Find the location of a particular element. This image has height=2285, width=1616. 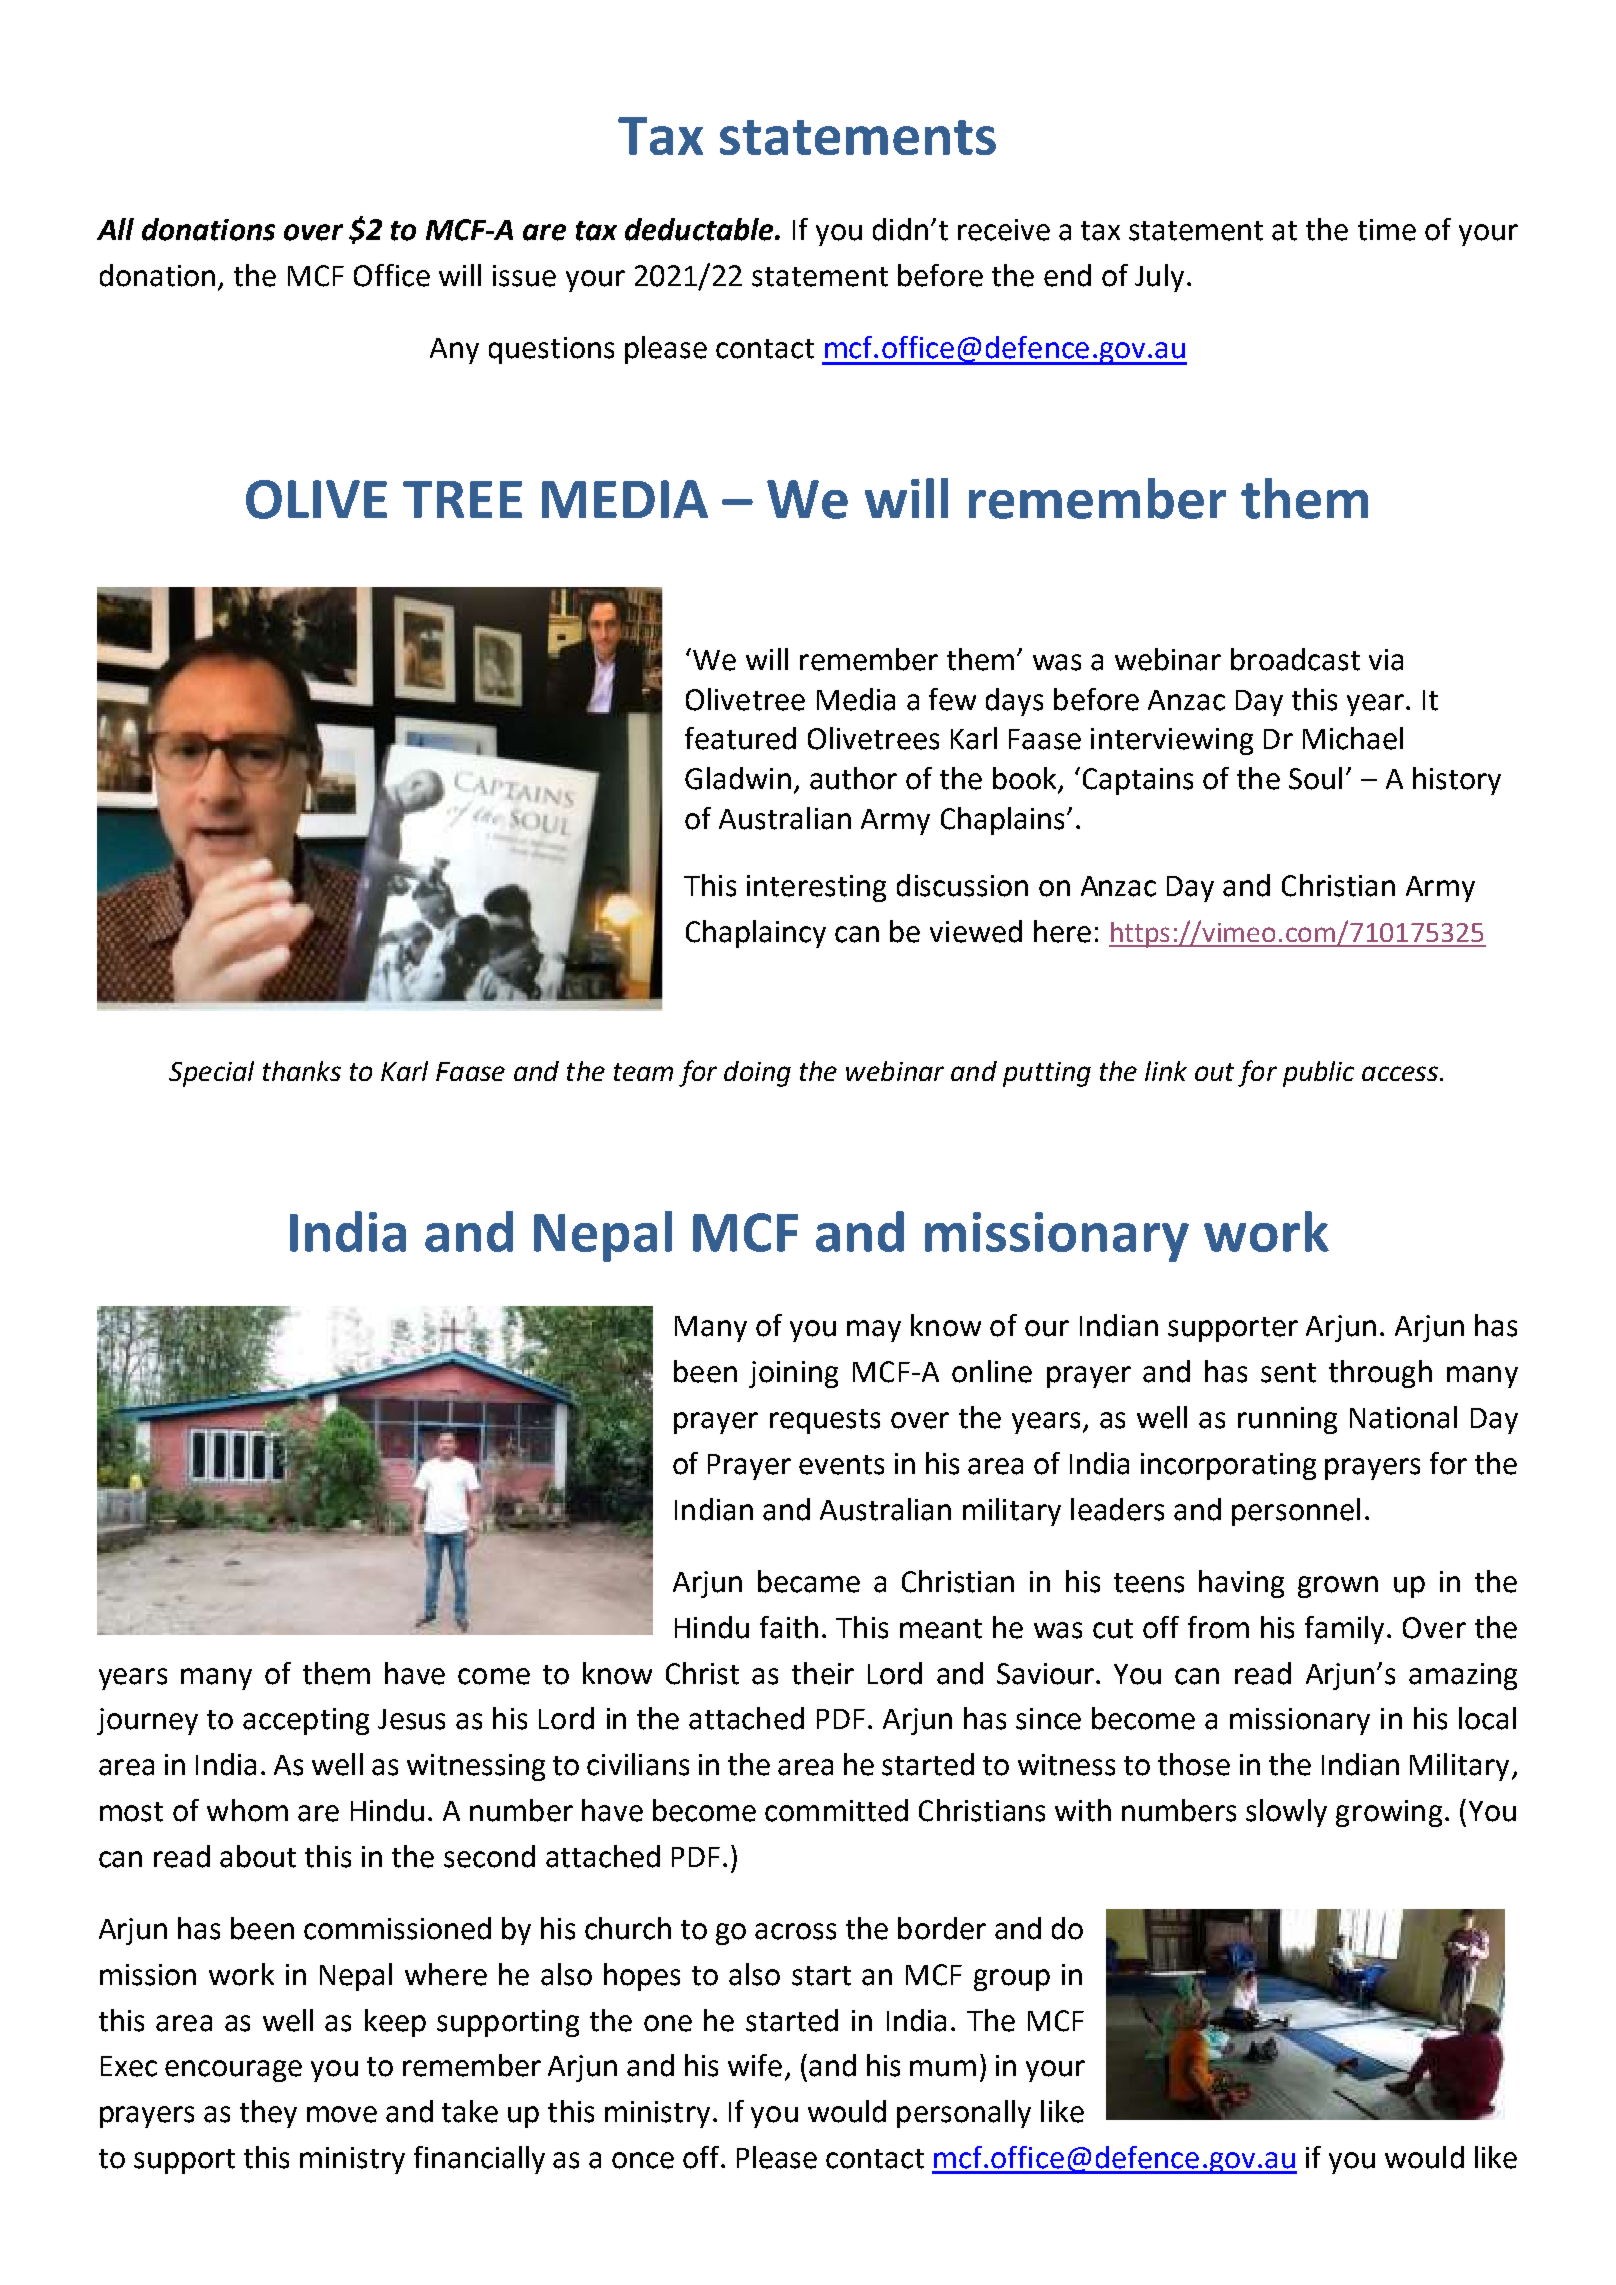

faith is located at coordinates (789, 1627).
